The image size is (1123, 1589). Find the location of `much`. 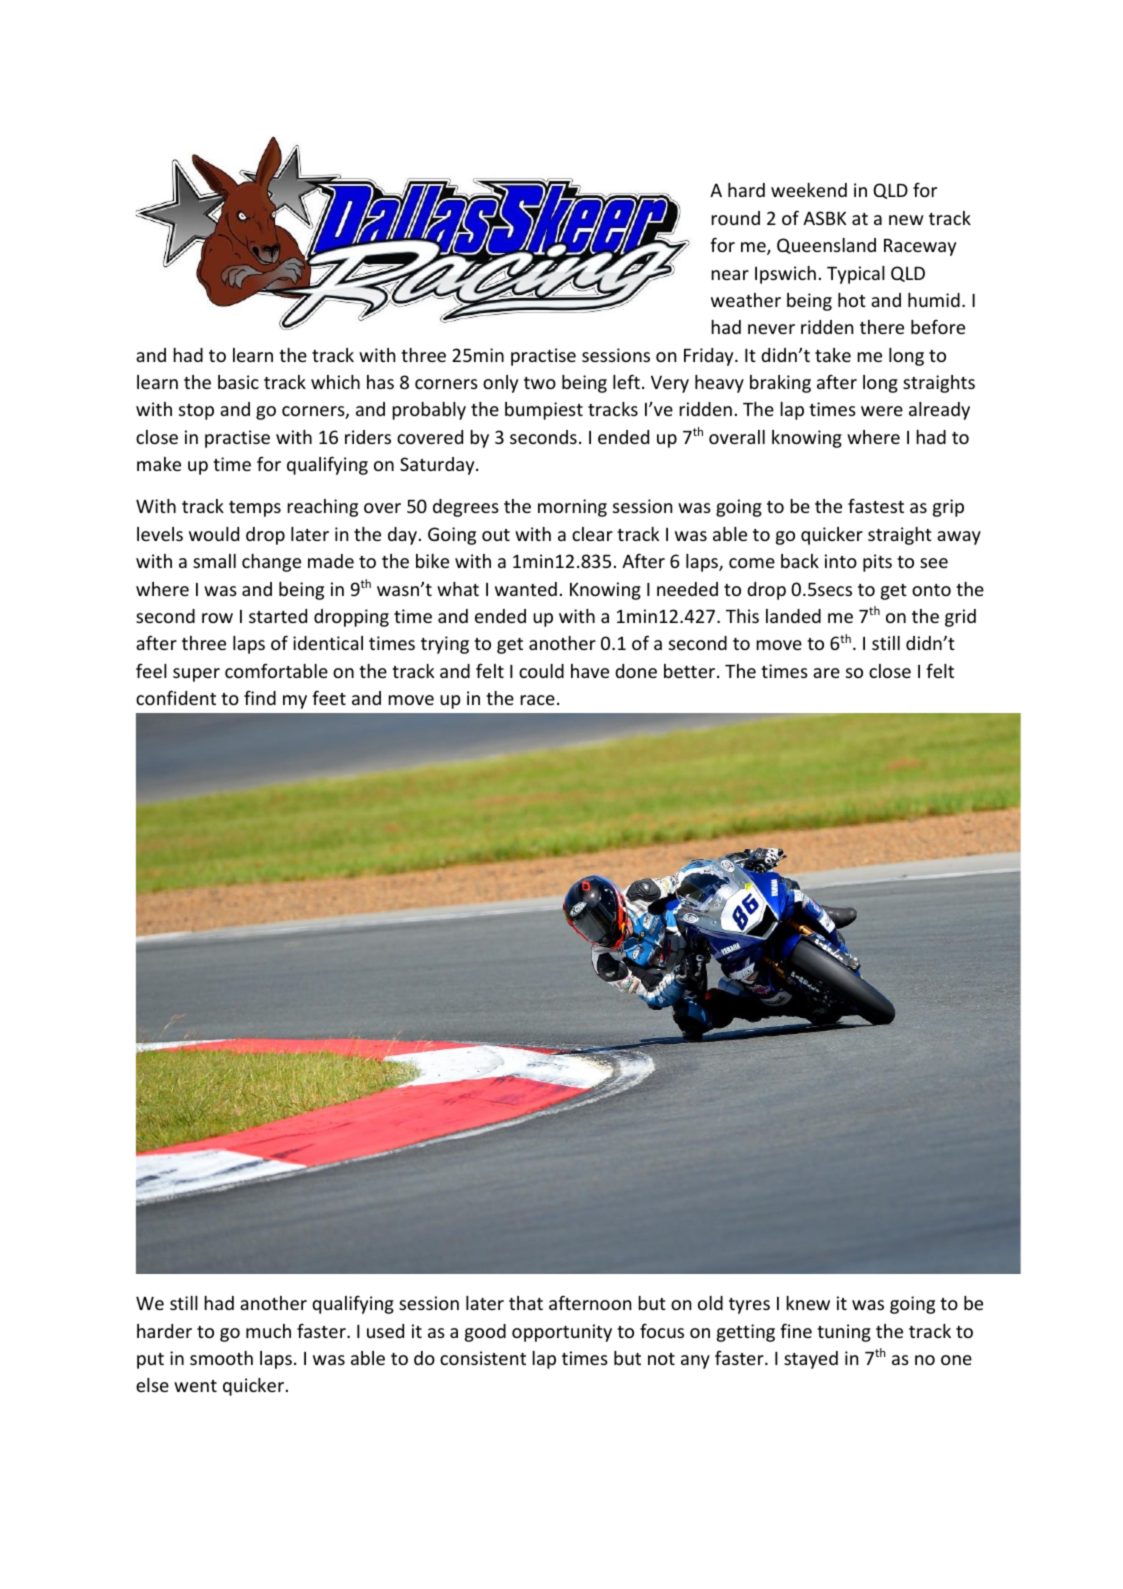

much is located at coordinates (268, 1331).
